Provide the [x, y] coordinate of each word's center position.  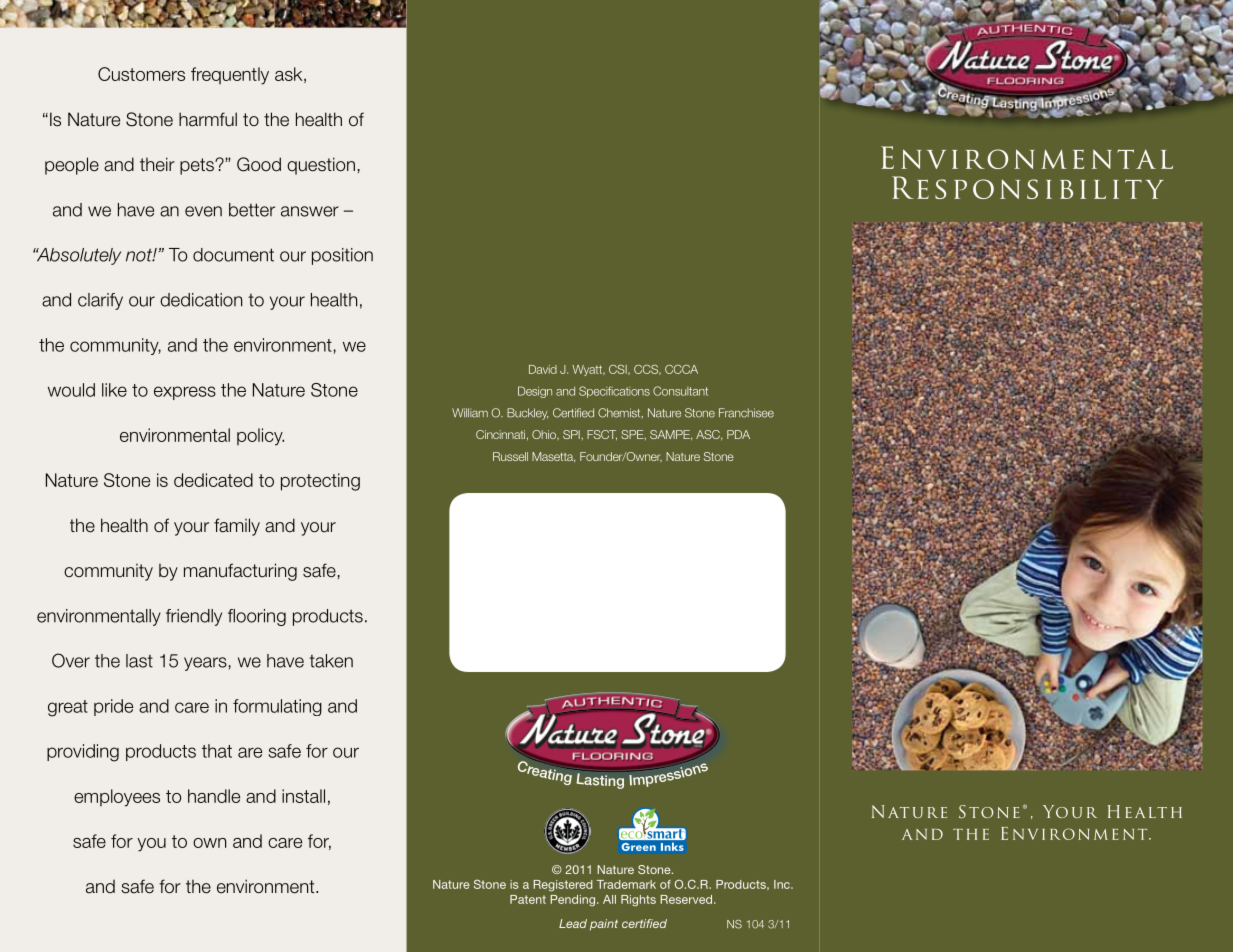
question [321, 166]
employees [117, 798]
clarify [100, 301]
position [342, 256]
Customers [141, 74]
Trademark [626, 884]
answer [310, 211]
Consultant [680, 391]
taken [331, 661]
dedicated [213, 480]
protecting [320, 482]
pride [113, 707]
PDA [738, 434]
